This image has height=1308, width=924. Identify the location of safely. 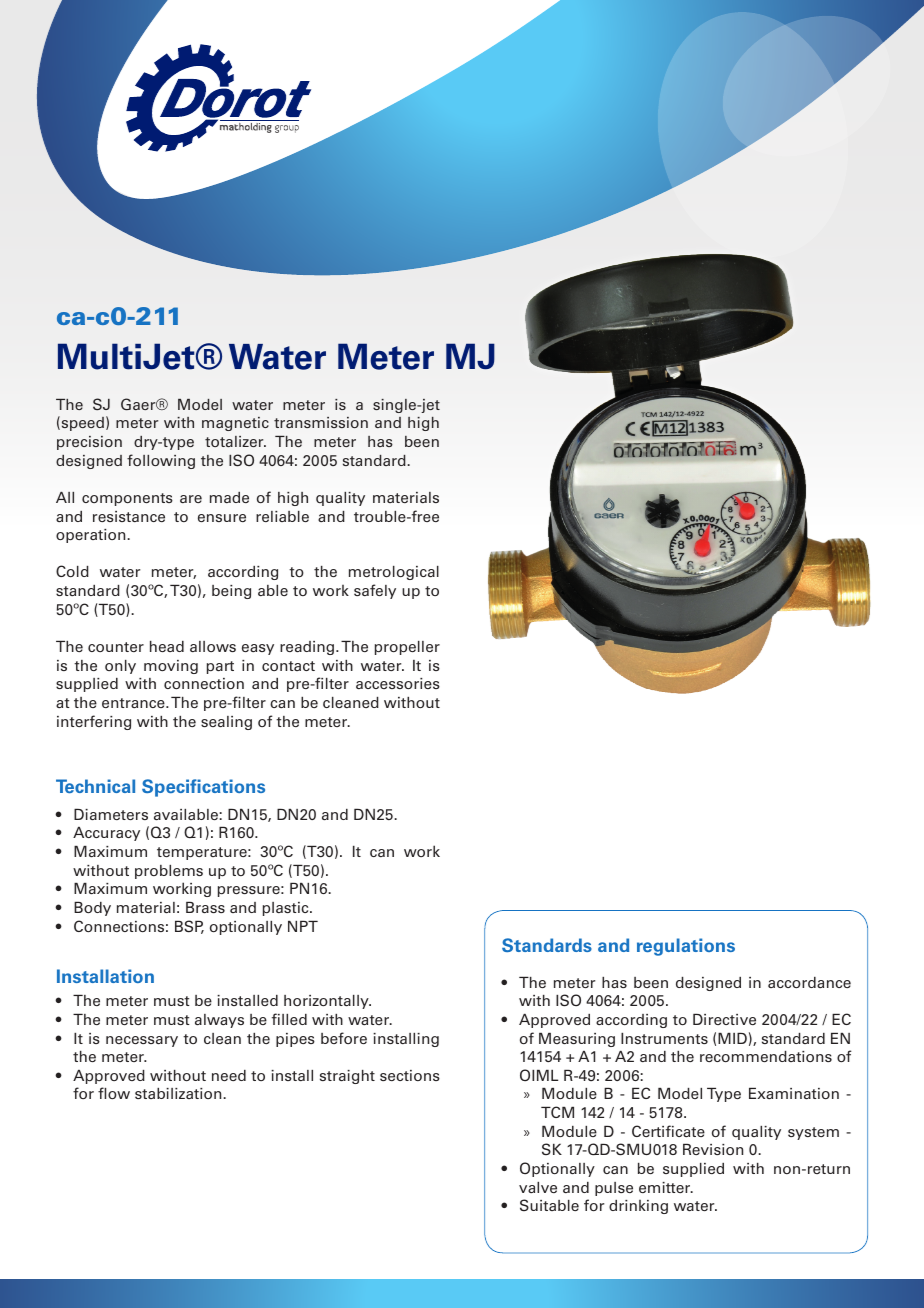
(375, 591).
